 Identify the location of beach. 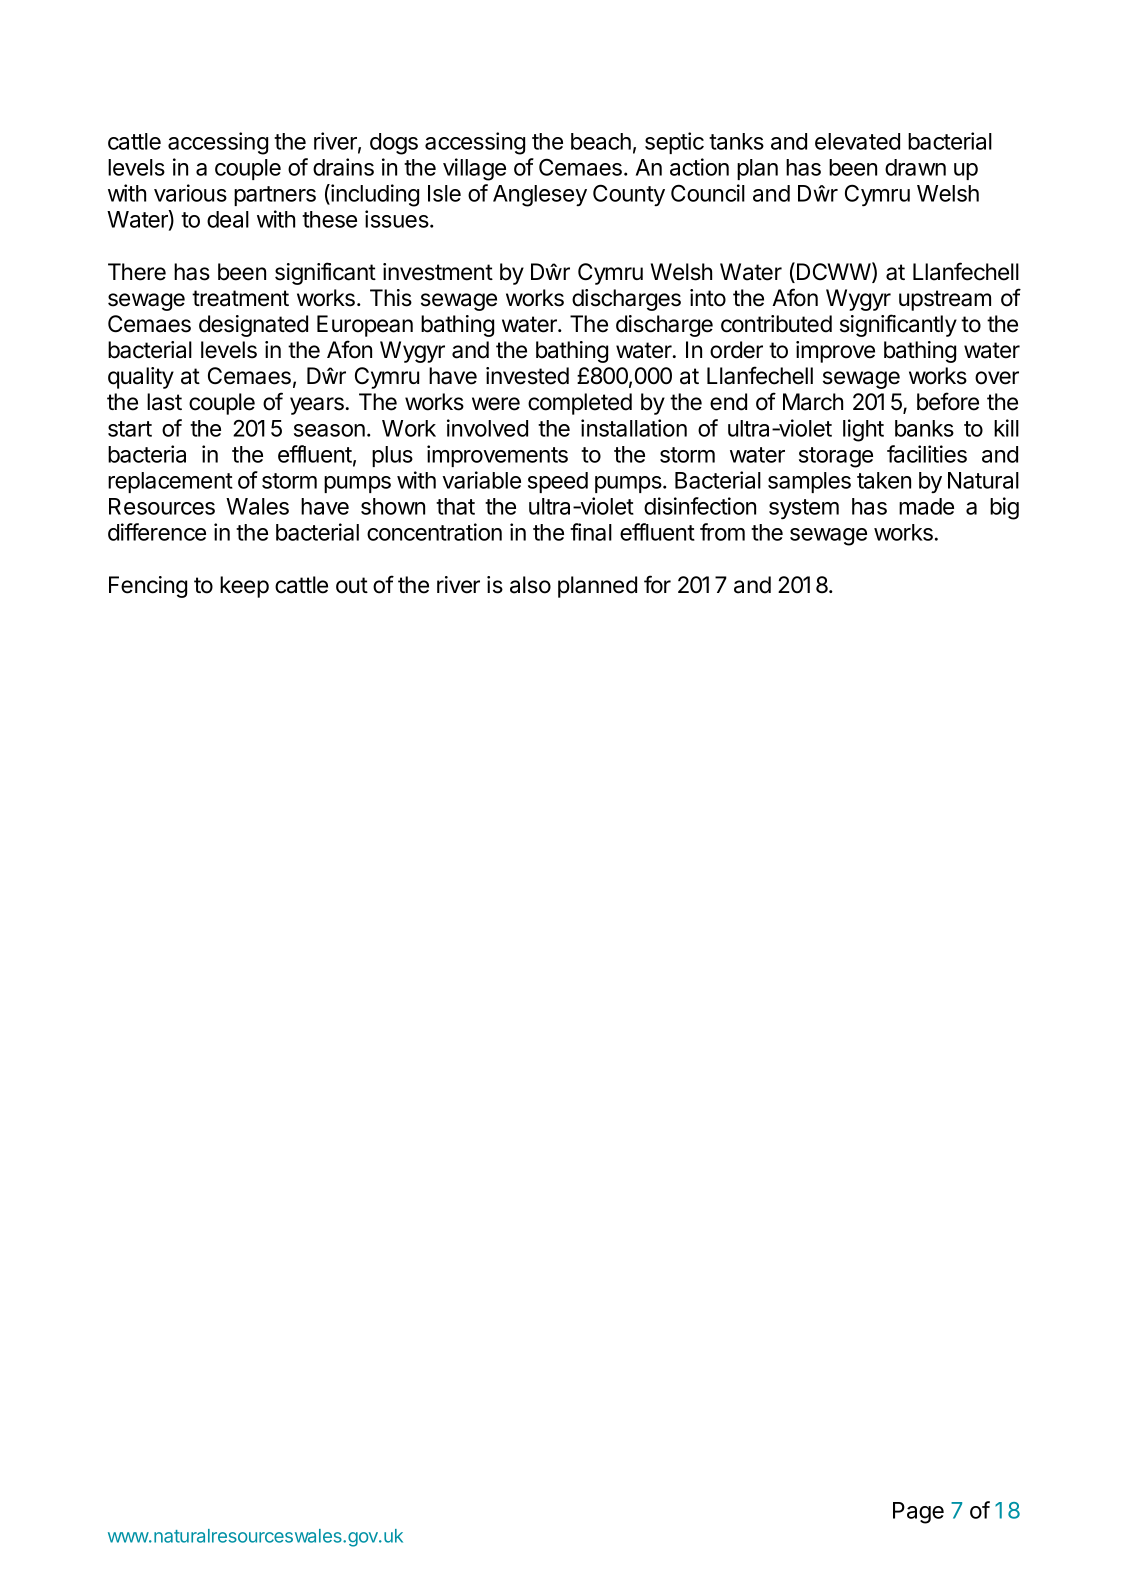
(601, 141).
